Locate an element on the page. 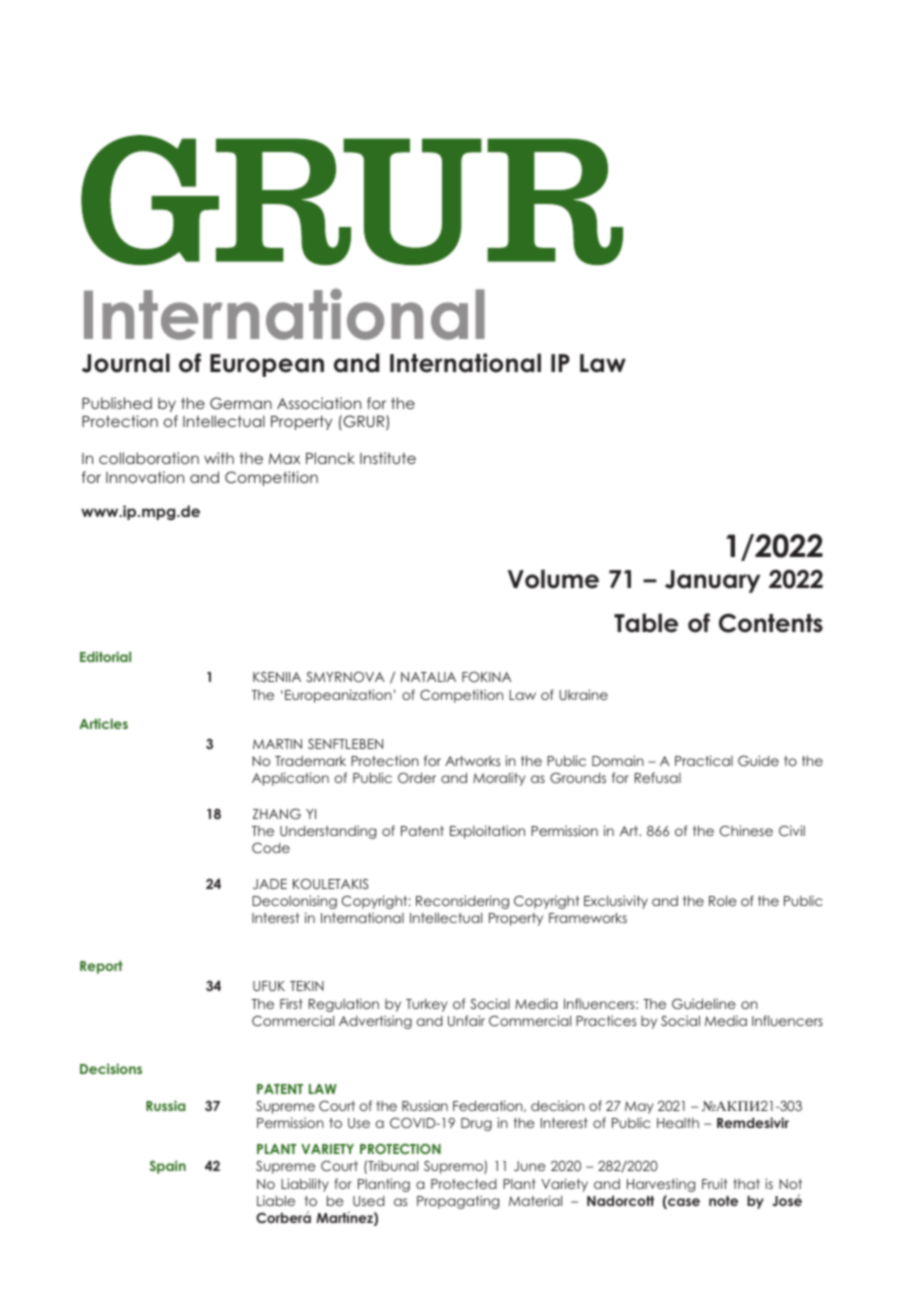 This page has width=924, height=1308. NATALIA is located at coordinates (428, 677).
